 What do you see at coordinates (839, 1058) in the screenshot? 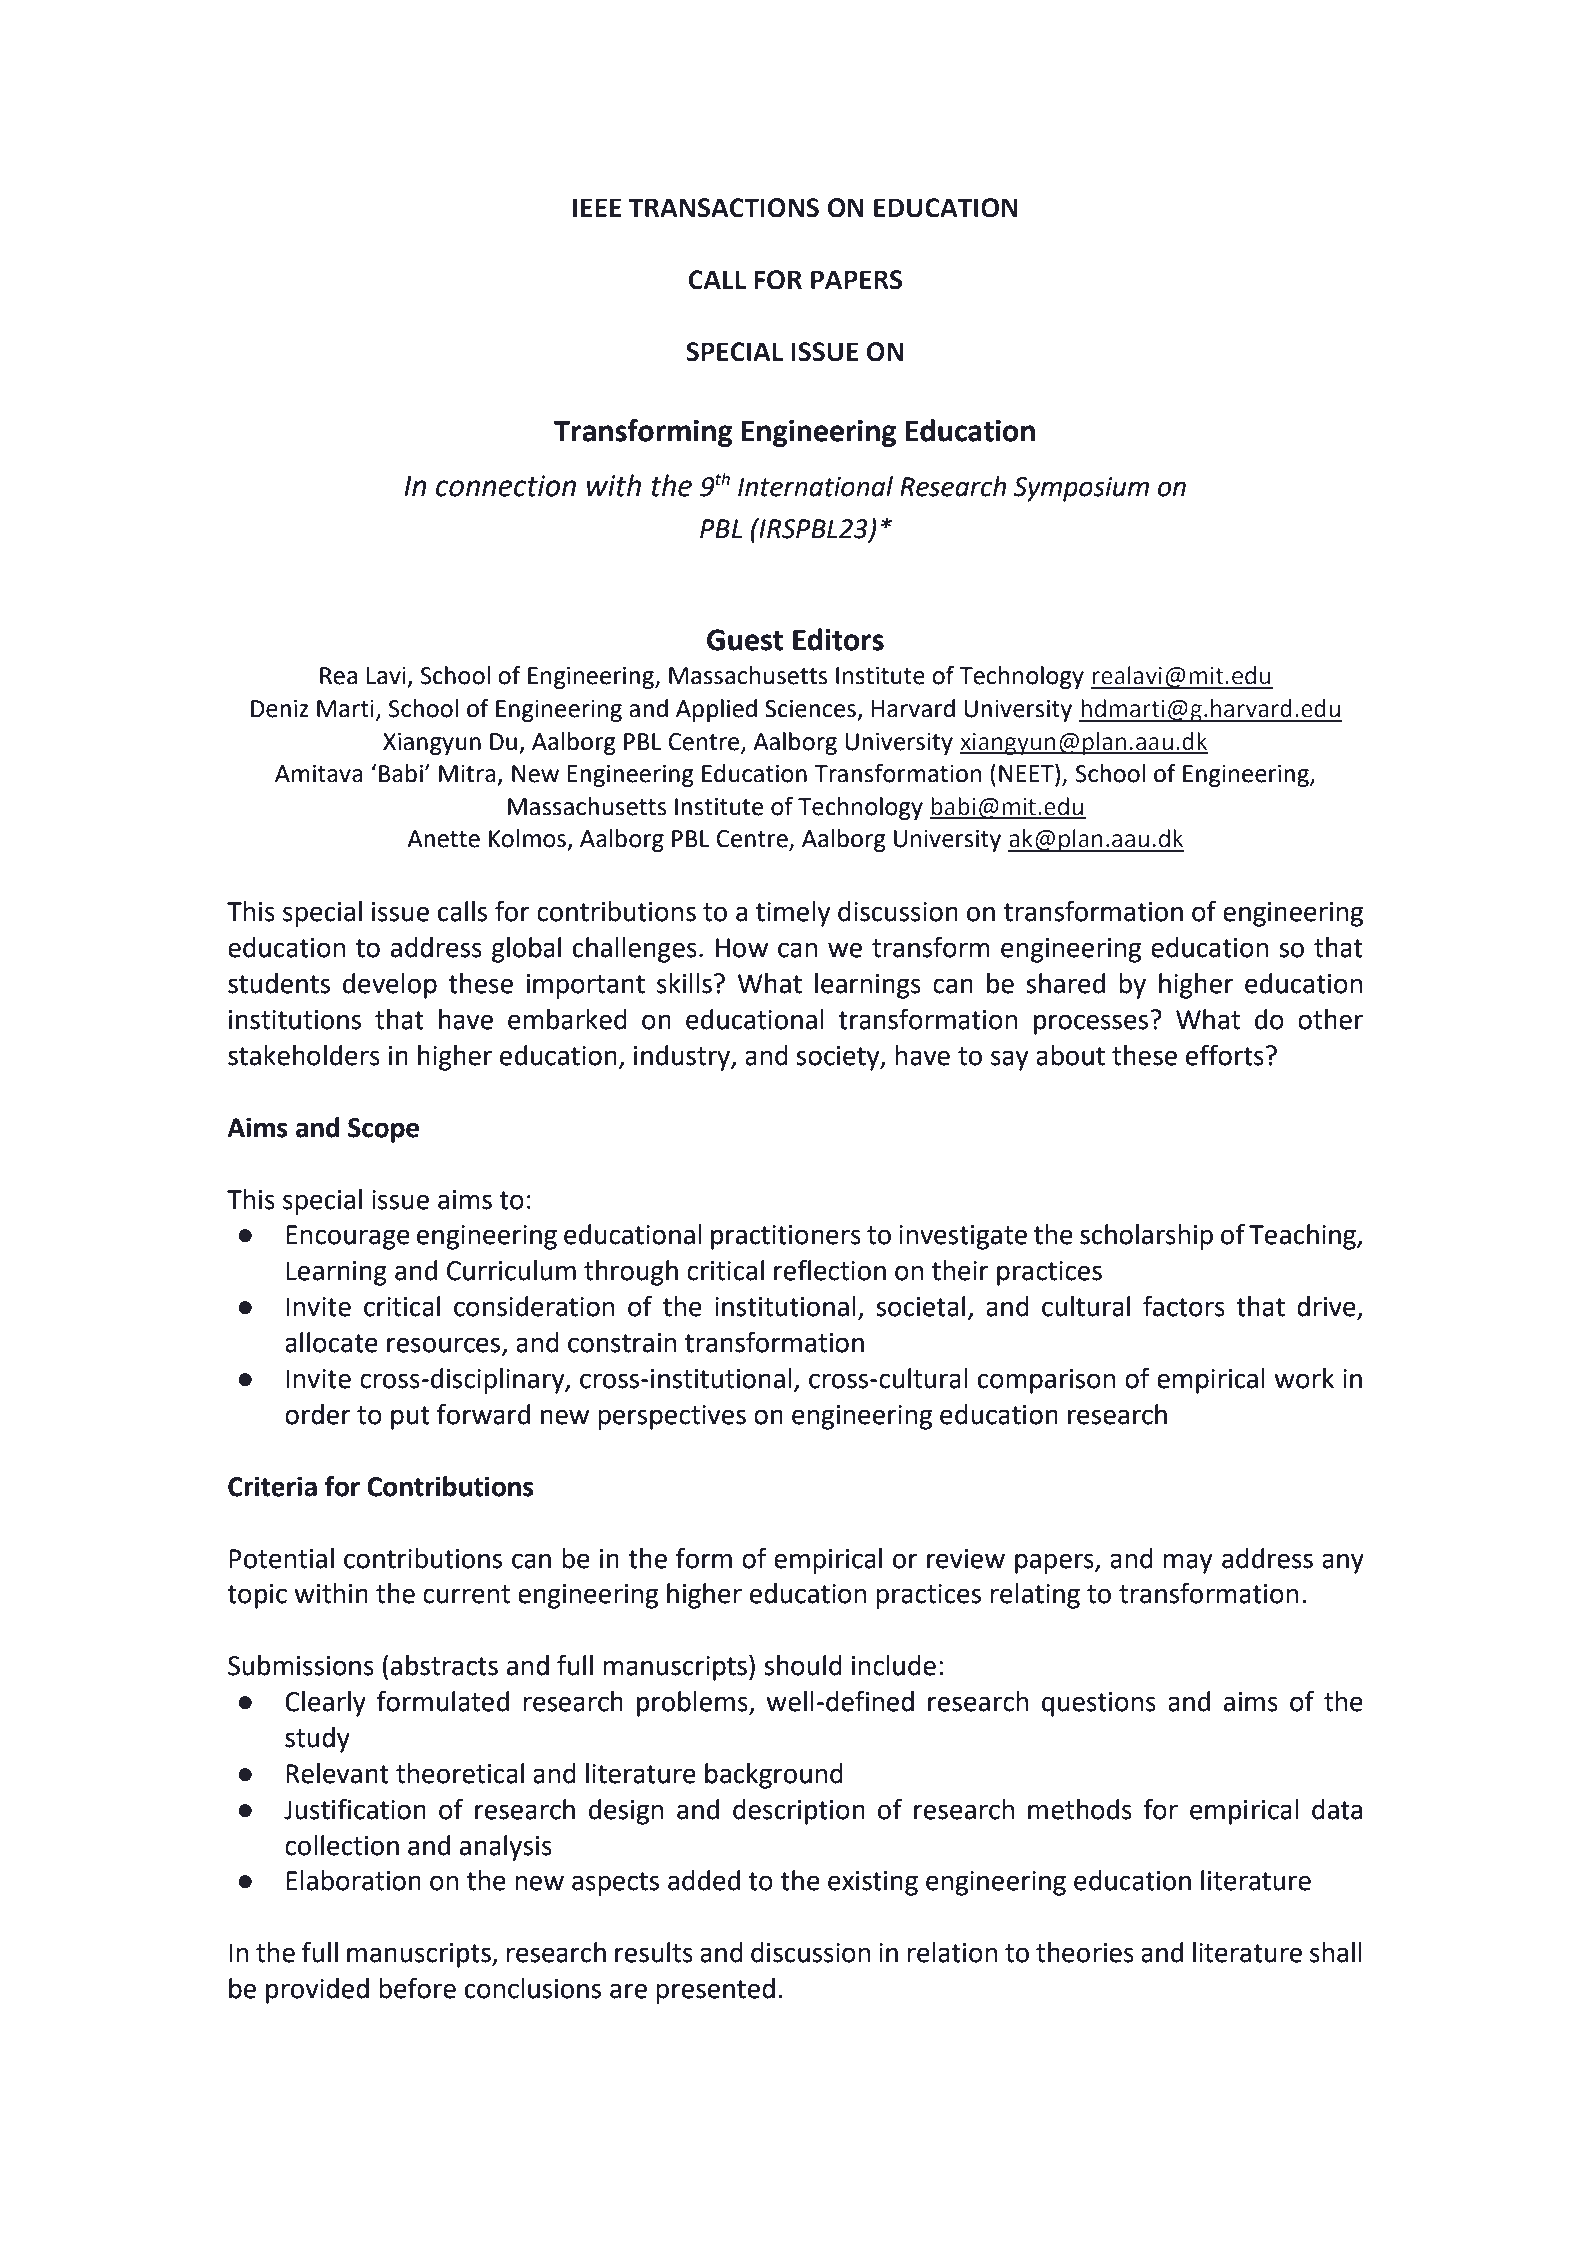
I see `society` at bounding box center [839, 1058].
